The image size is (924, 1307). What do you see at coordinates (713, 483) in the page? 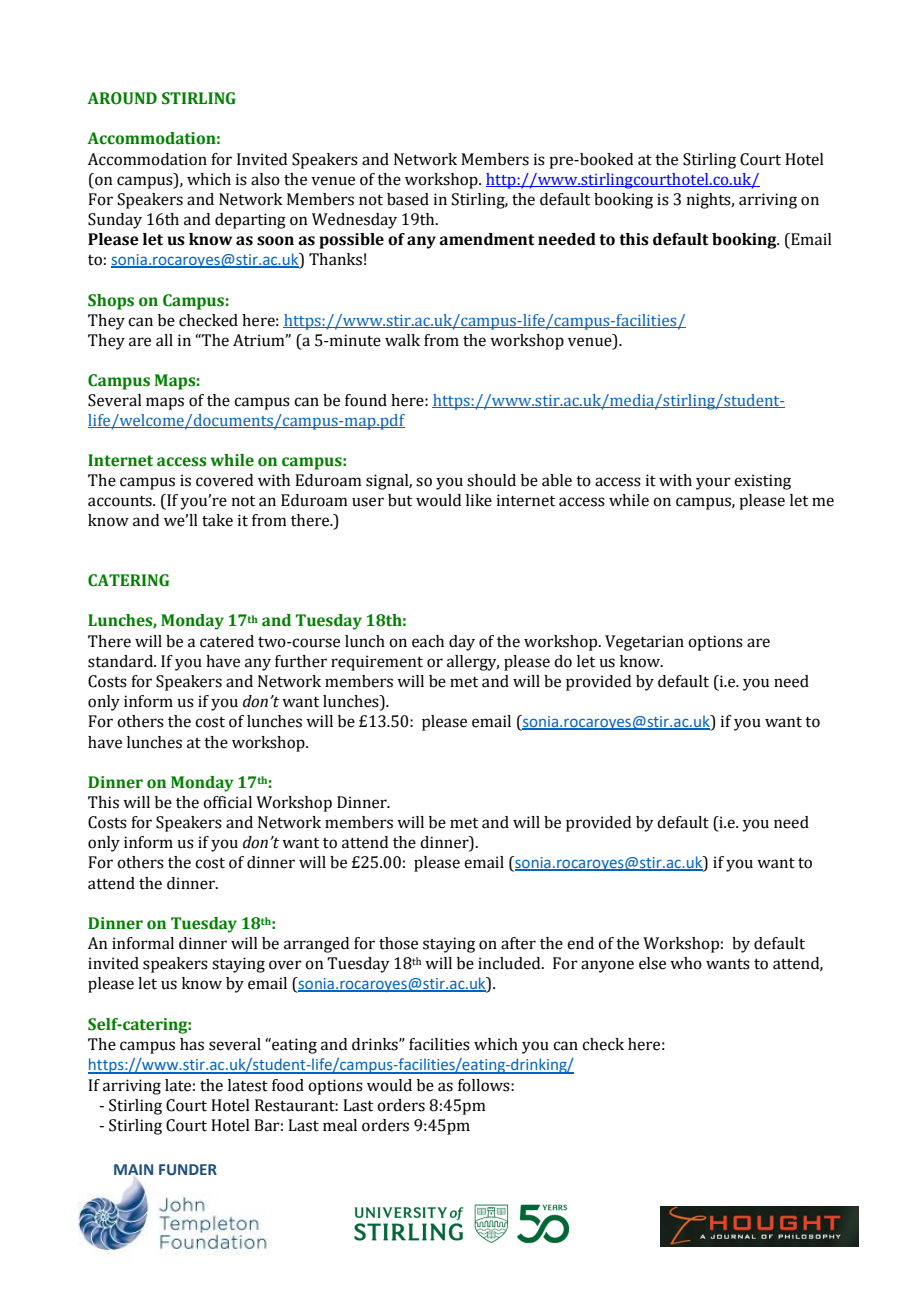
I see `your` at bounding box center [713, 483].
